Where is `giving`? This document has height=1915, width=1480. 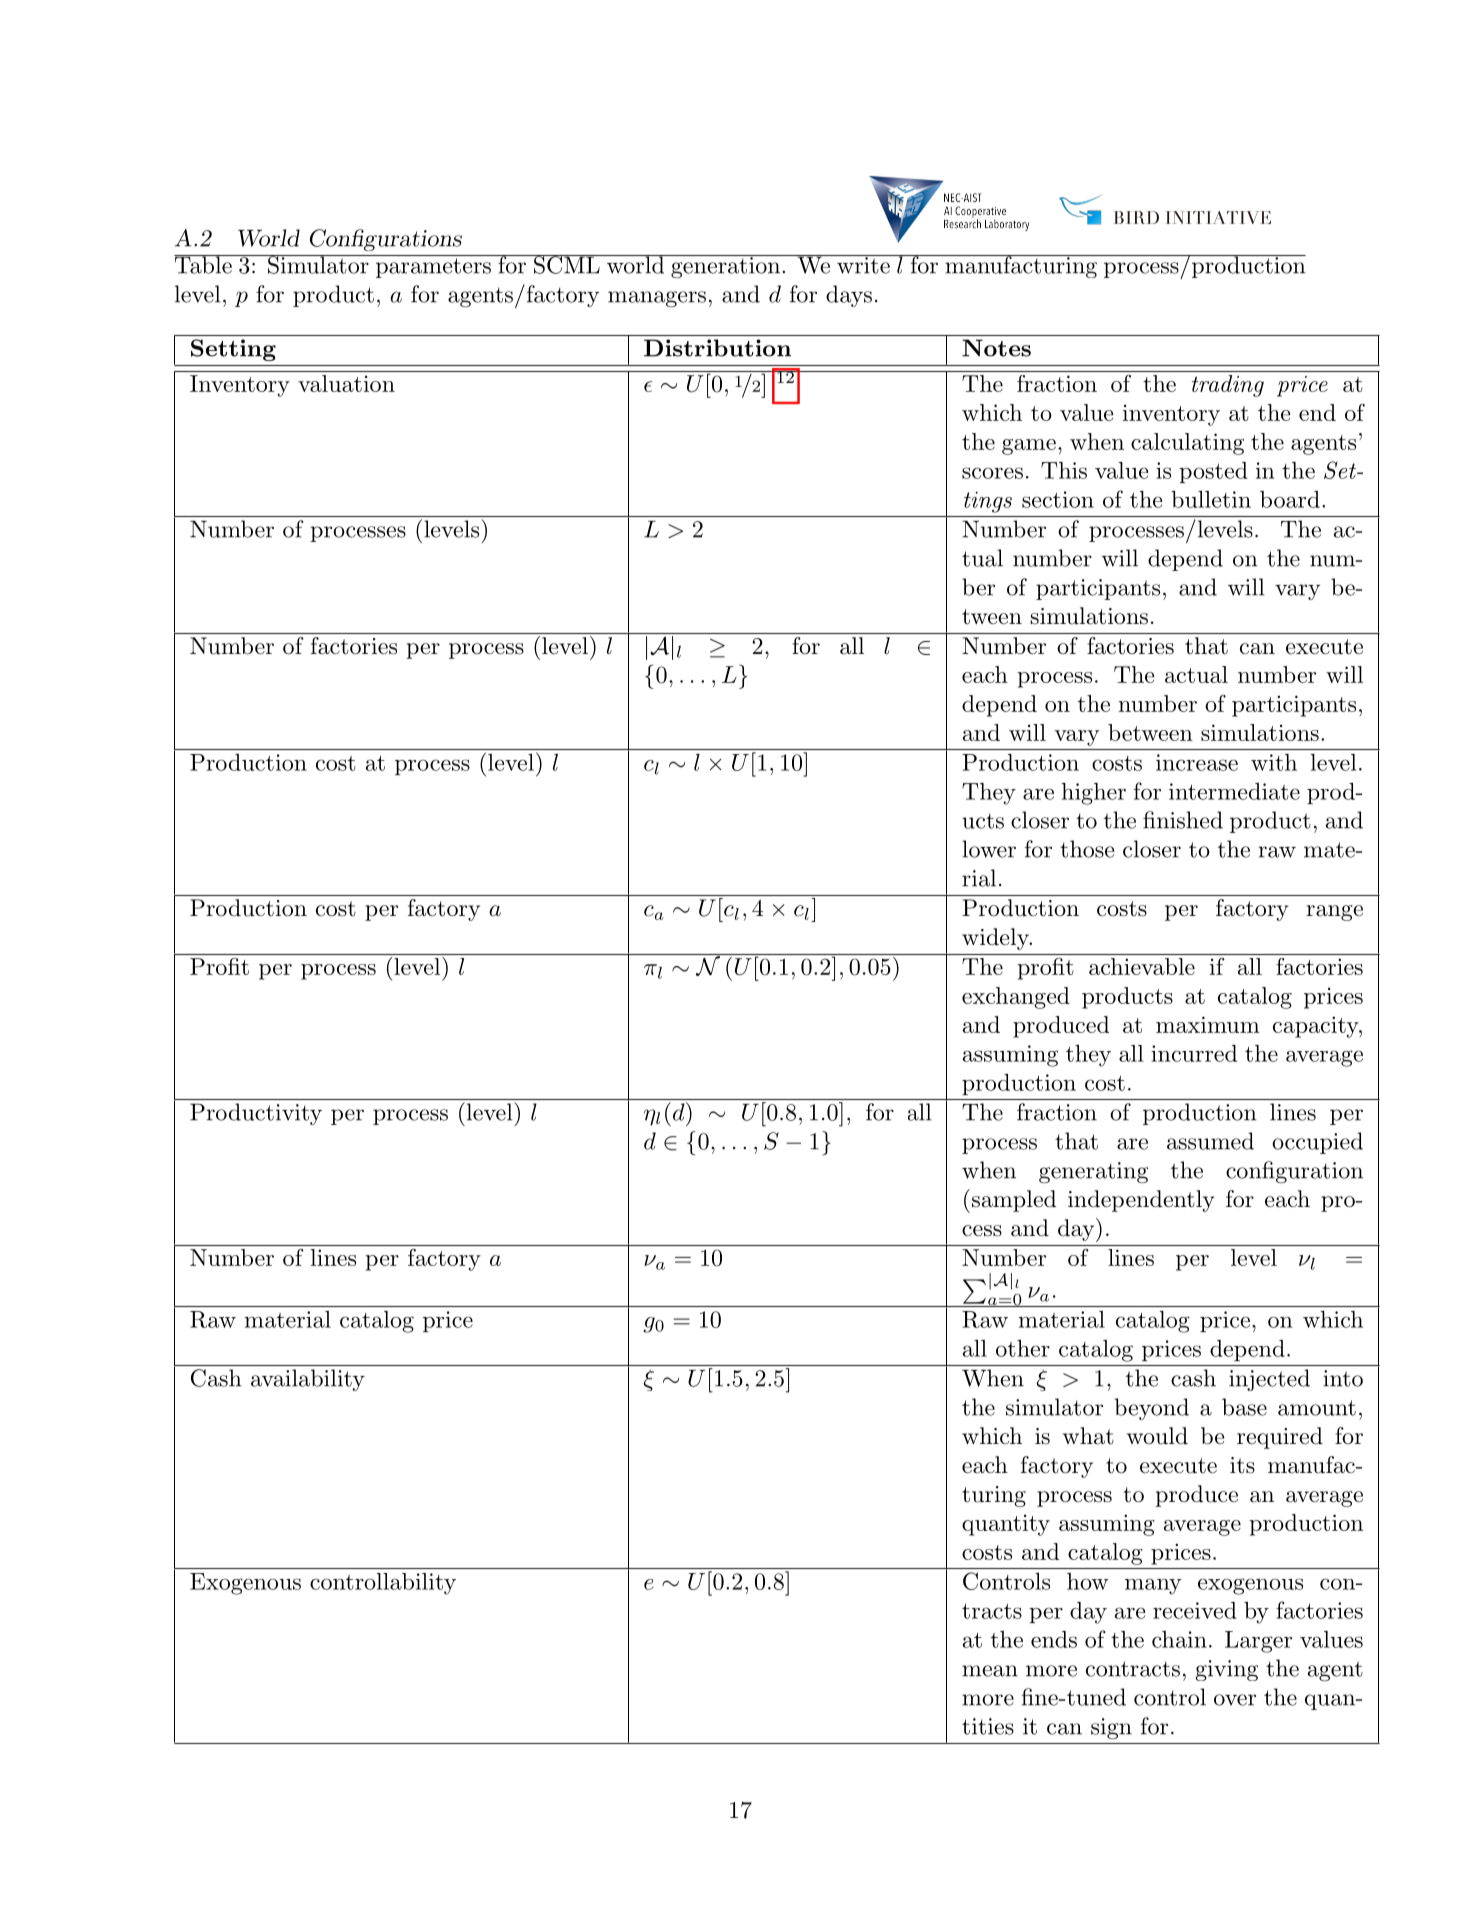 giving is located at coordinates (1226, 1670).
